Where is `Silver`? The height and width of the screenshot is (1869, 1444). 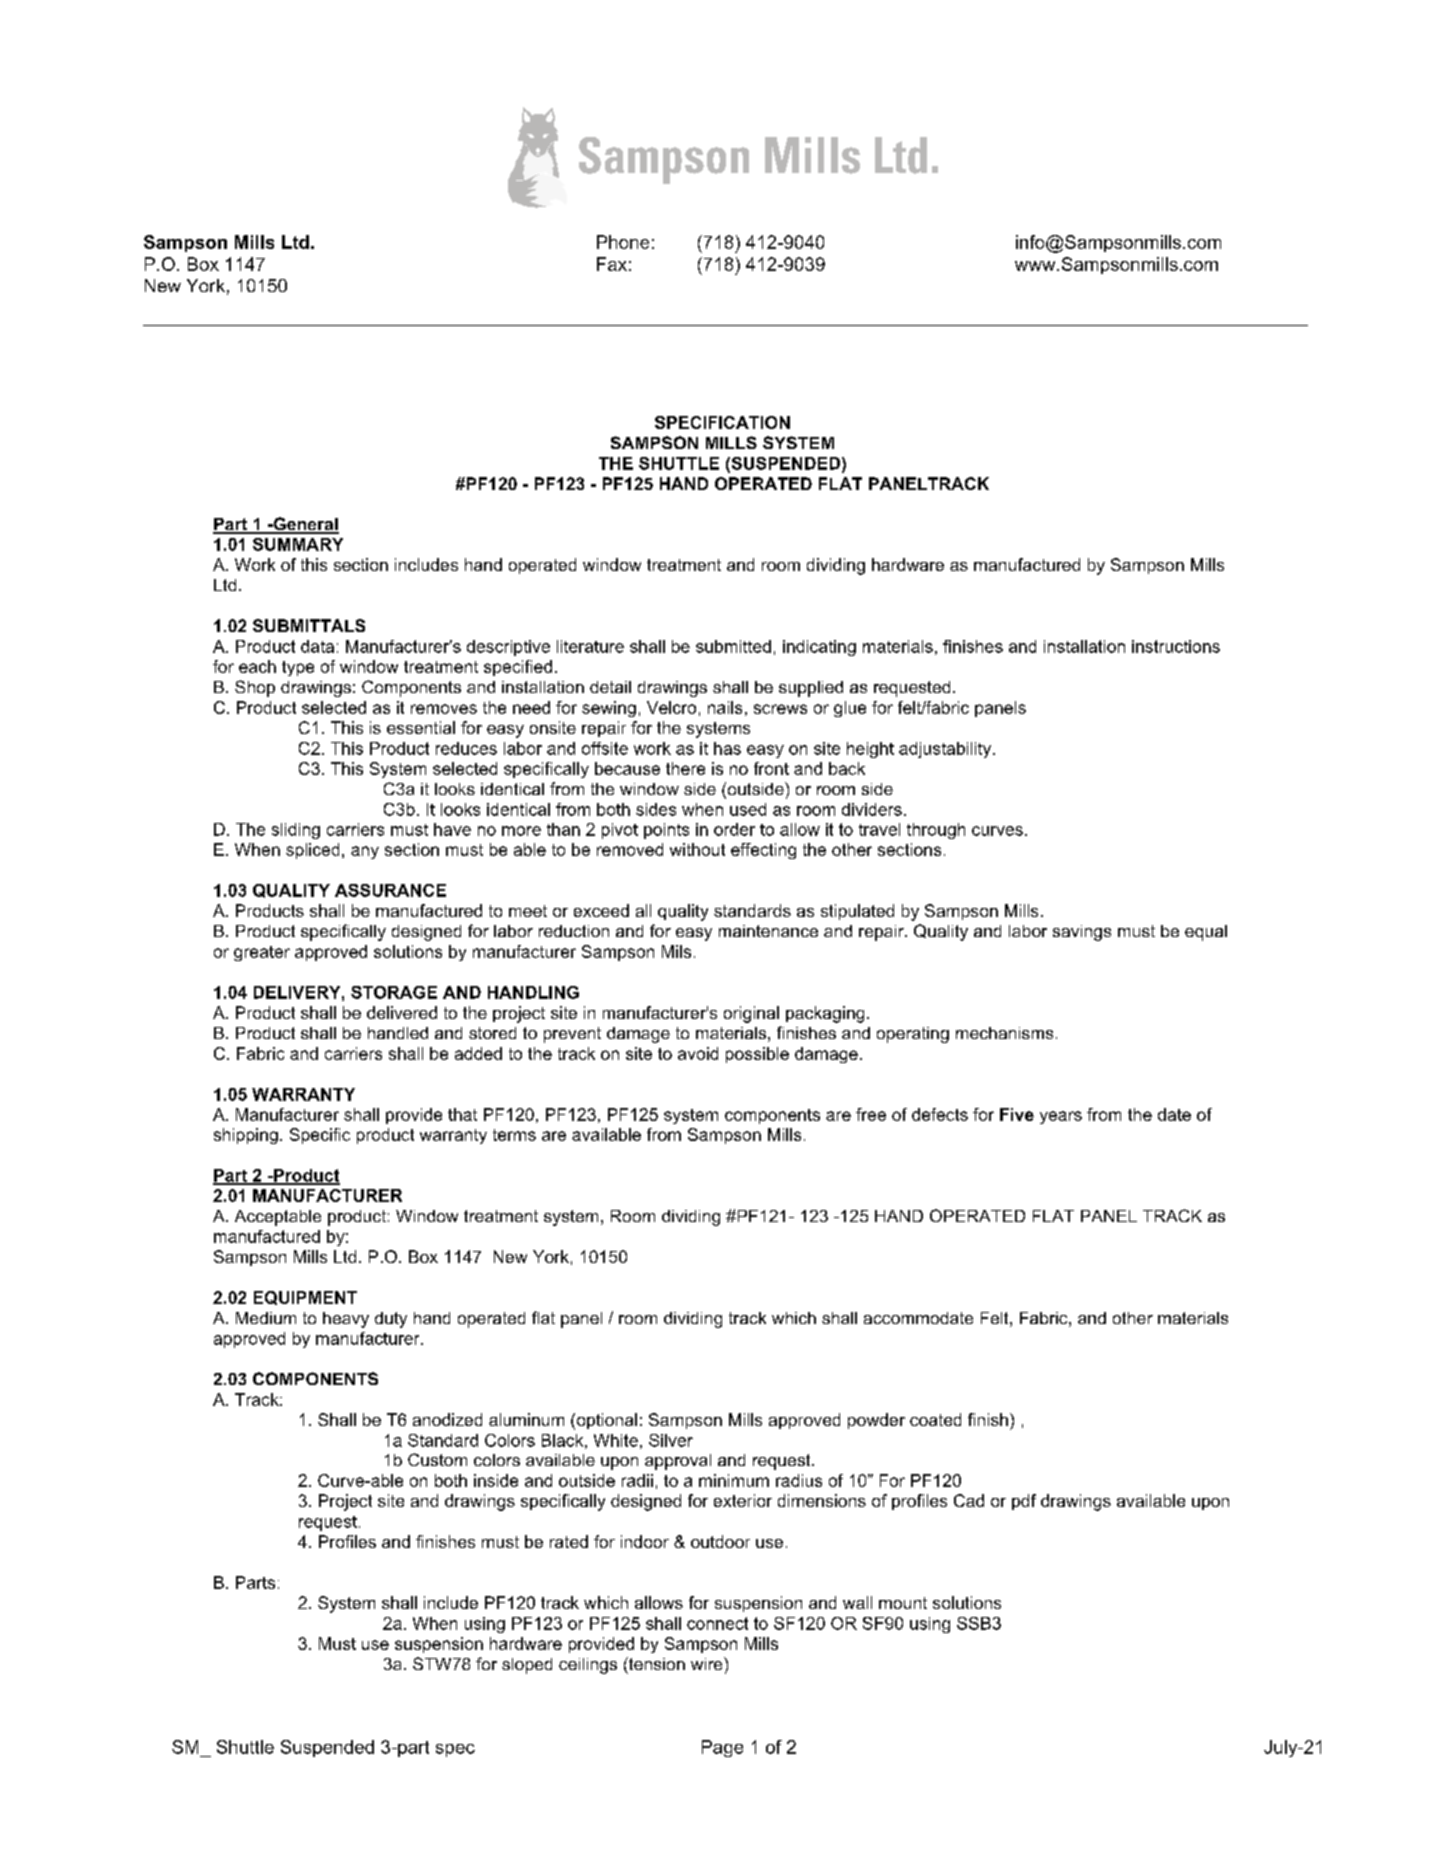 Silver is located at coordinates (671, 1440).
